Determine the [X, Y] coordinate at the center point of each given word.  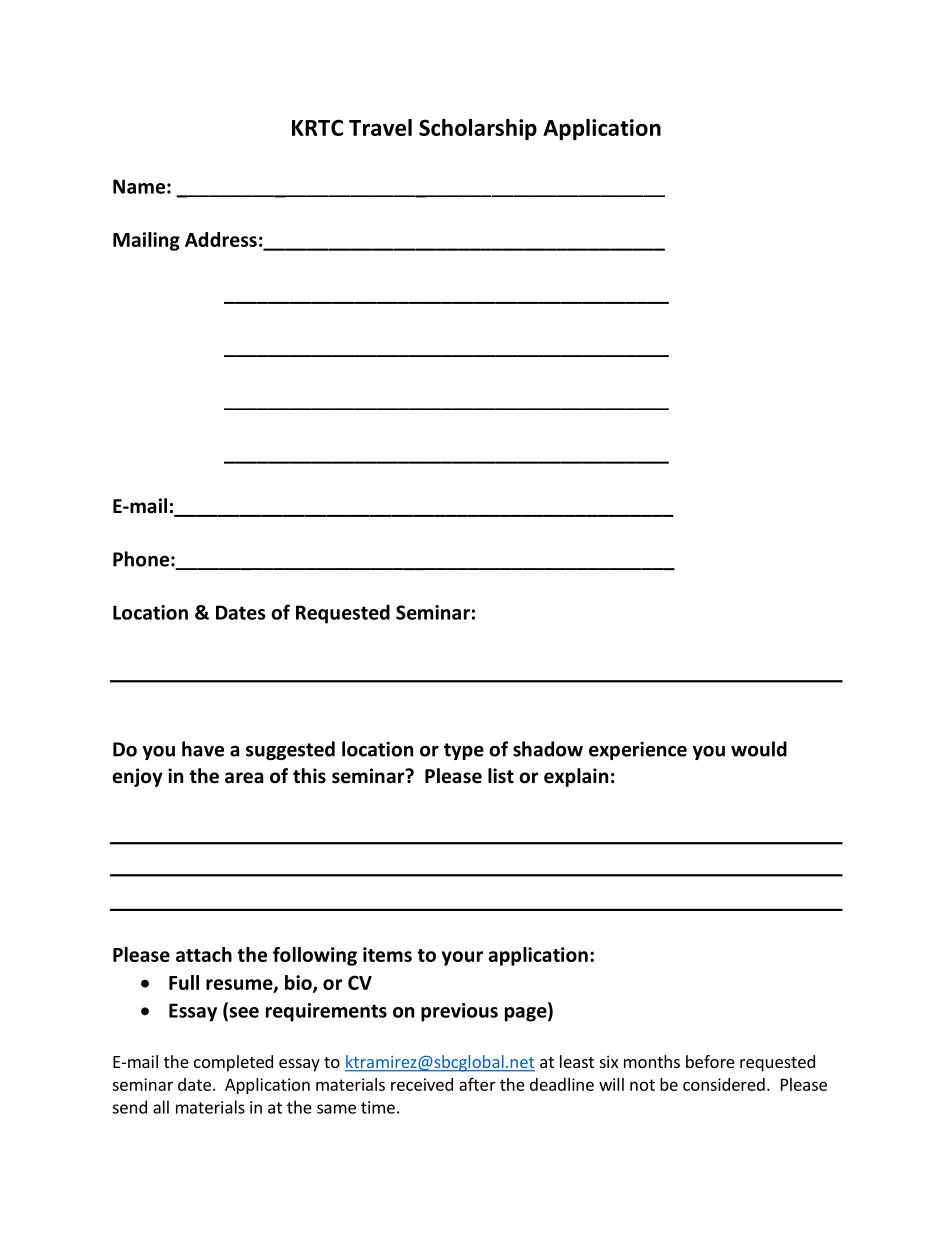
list [501, 776]
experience [638, 751]
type [464, 751]
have [203, 749]
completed [233, 1063]
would [759, 749]
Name [139, 186]
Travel [380, 127]
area [244, 778]
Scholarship [478, 129]
